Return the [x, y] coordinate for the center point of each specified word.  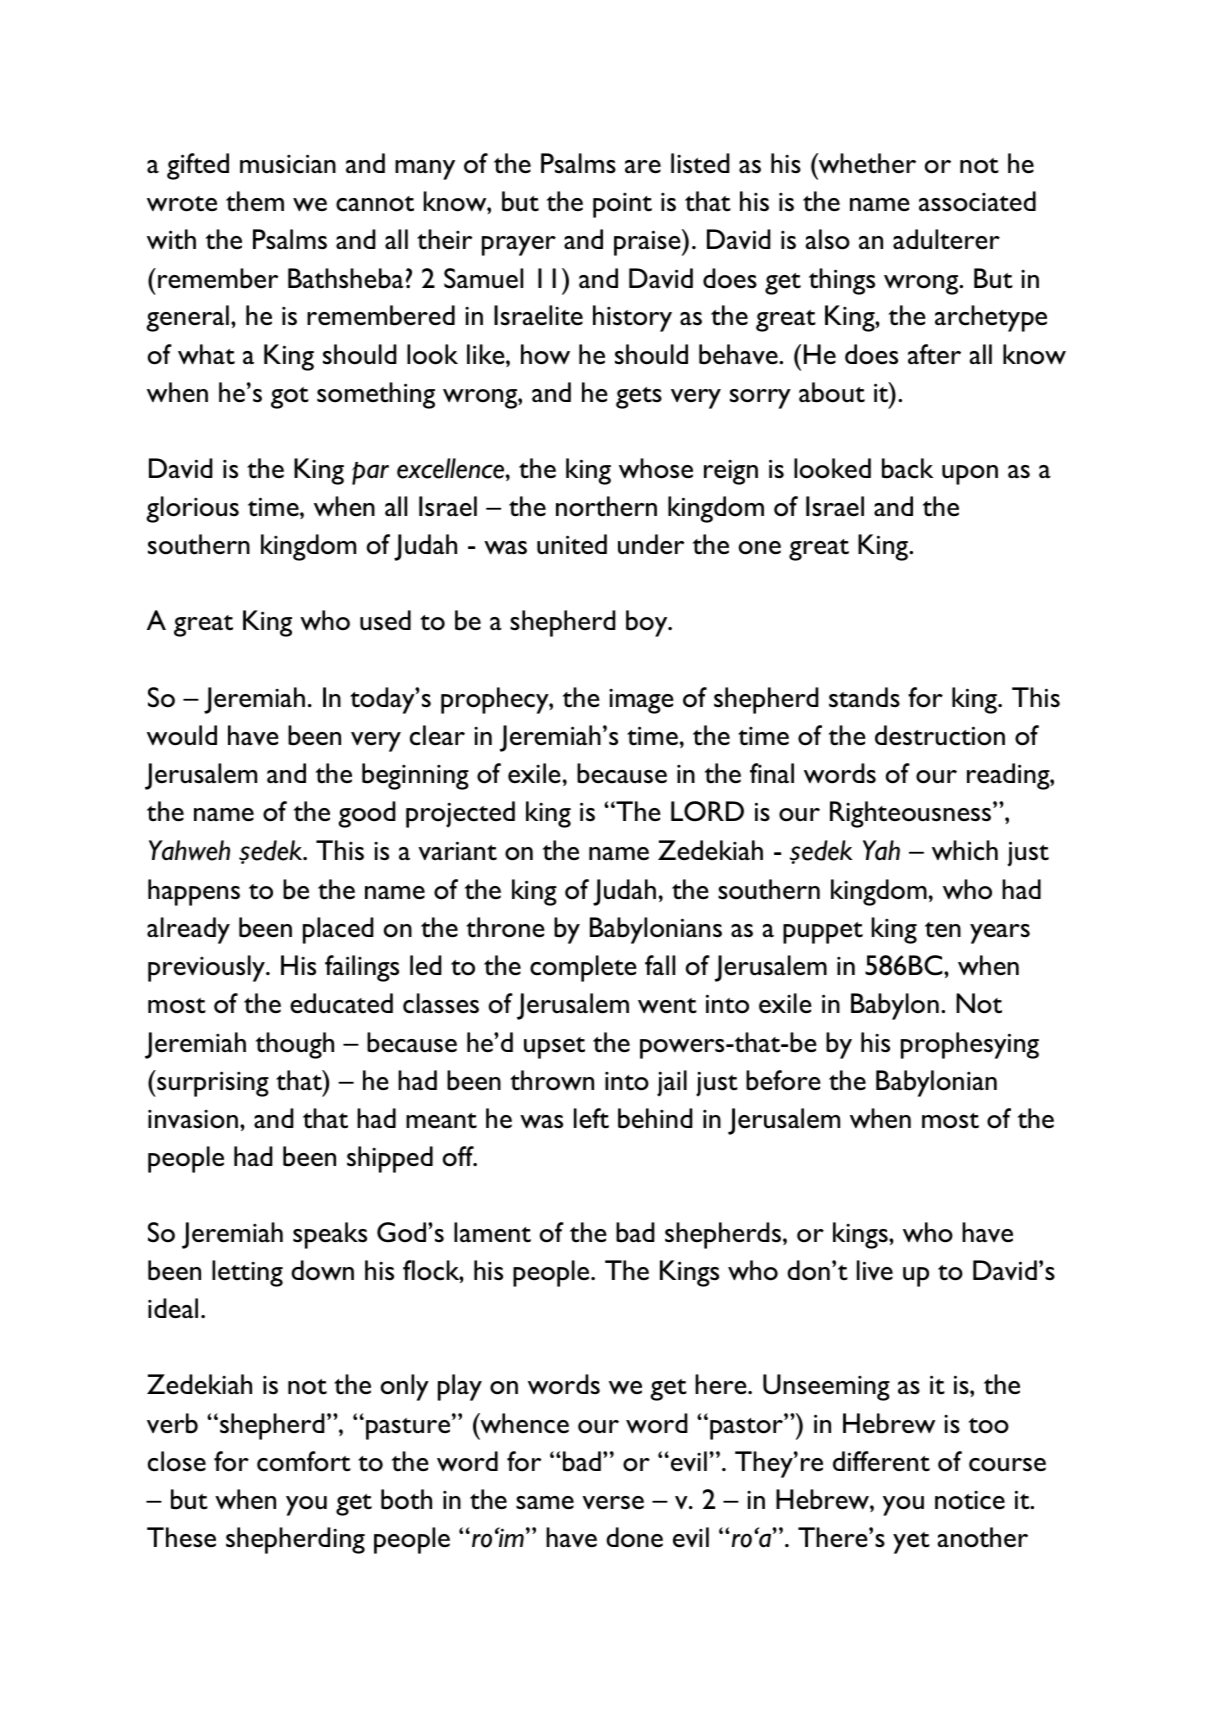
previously [207, 968]
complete [583, 968]
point [622, 205]
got [290, 398]
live [875, 1270]
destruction [940, 735]
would [182, 735]
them [255, 201]
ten [943, 929]
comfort [304, 1461]
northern [606, 506]
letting [247, 1273]
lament [492, 1232]
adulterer [946, 239]
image [641, 701]
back [907, 468]
